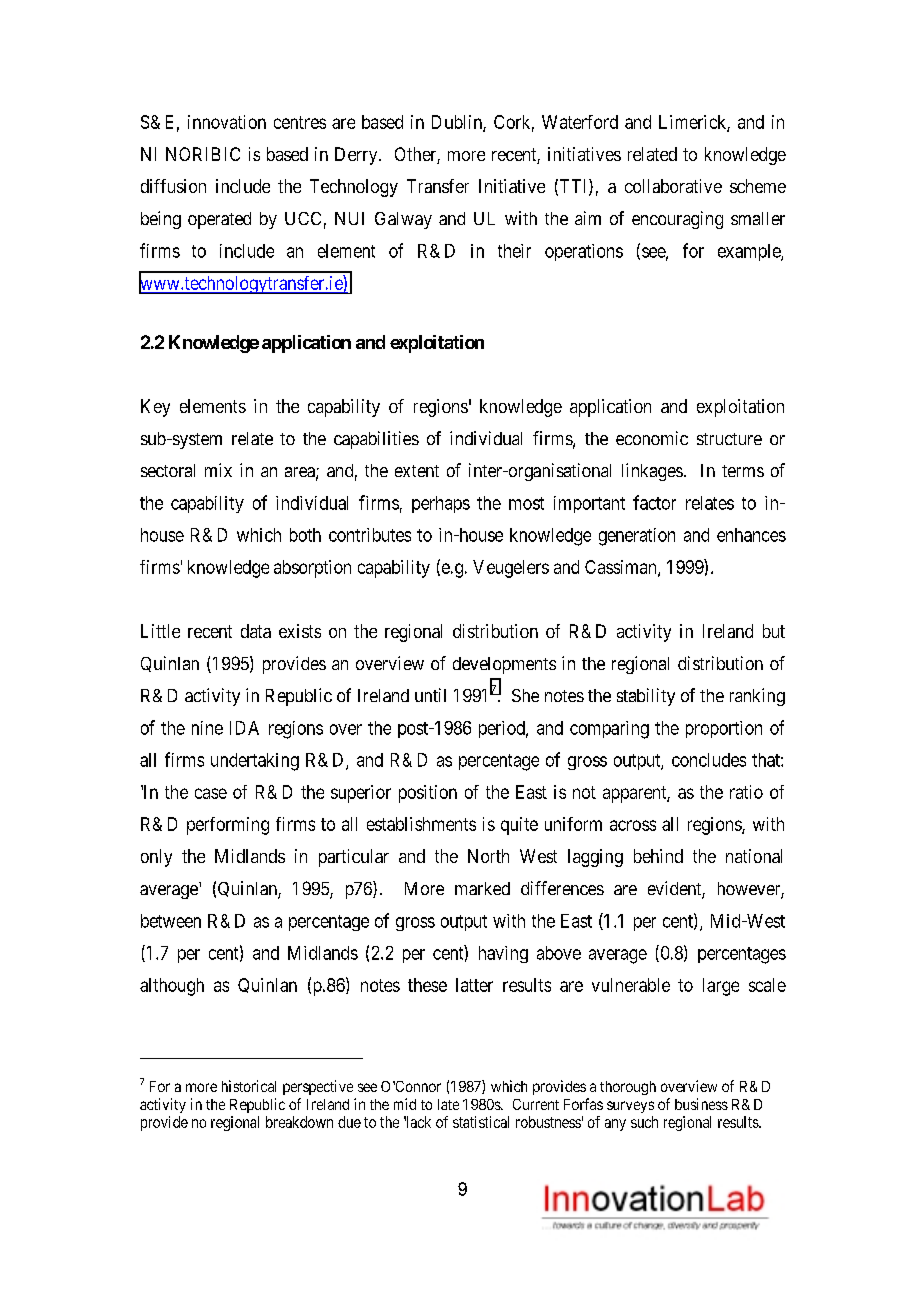 This screenshot has height=1308, width=924. Describe the element at coordinates (227, 122) in the screenshot. I see `innovation` at that location.
